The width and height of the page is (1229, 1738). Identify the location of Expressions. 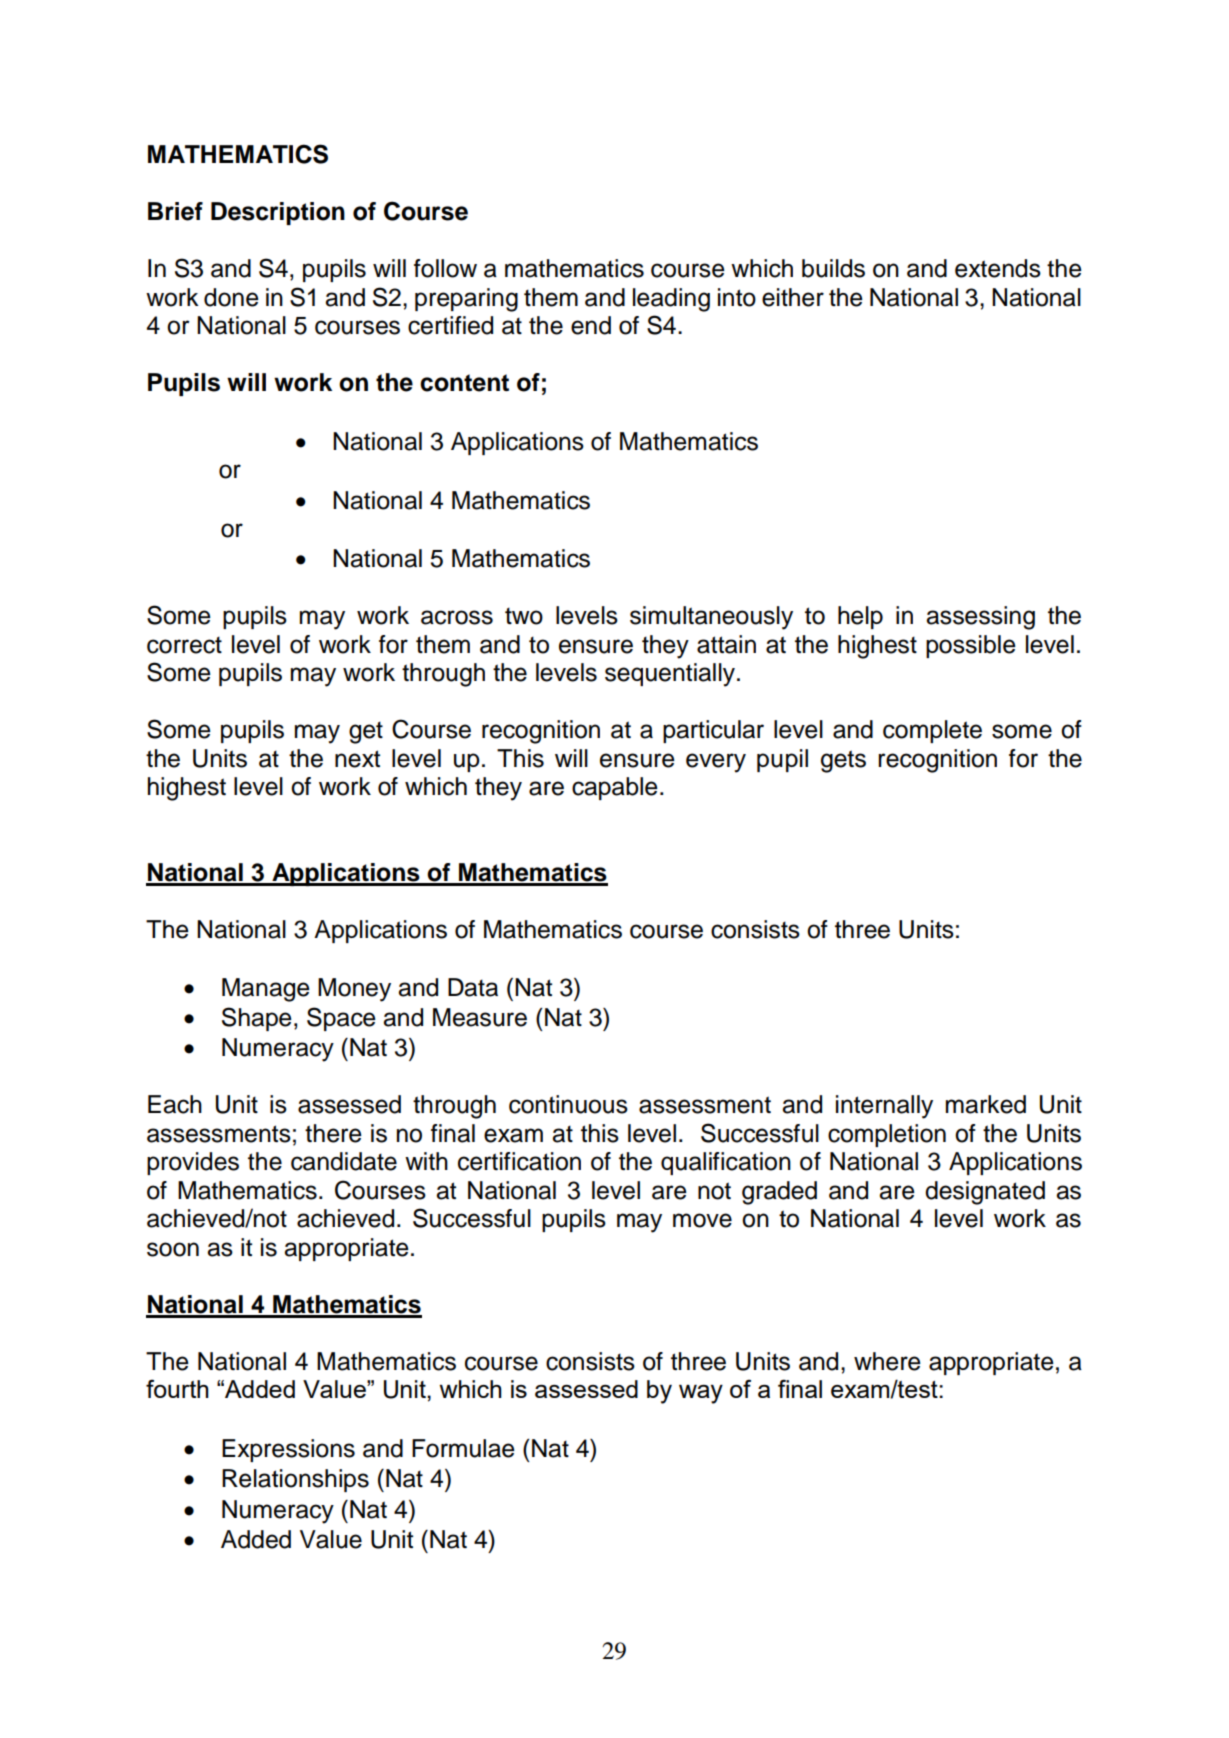
(288, 1450).
